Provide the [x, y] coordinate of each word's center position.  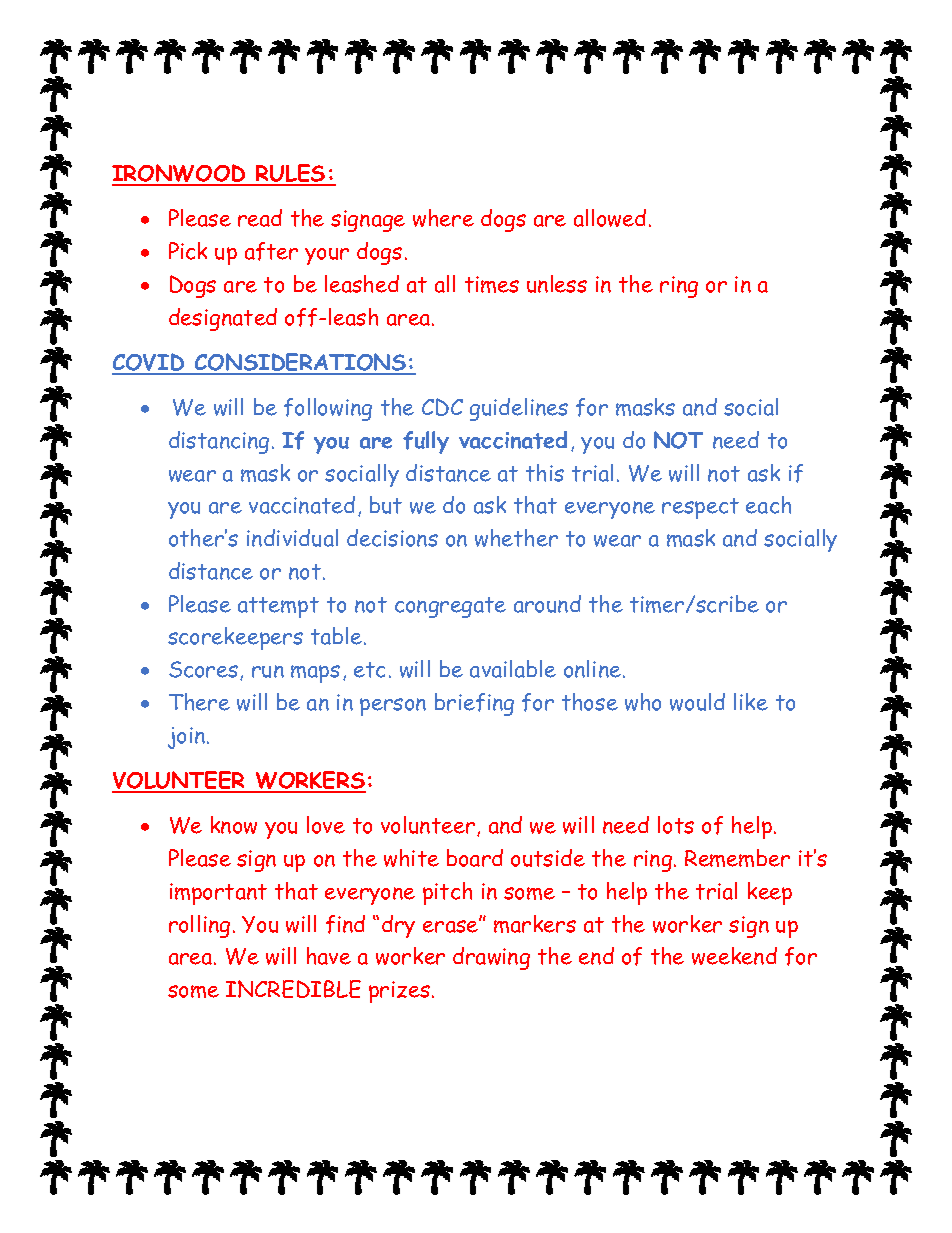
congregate [450, 607]
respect [700, 508]
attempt [278, 607]
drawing [491, 958]
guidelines [519, 409]
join [188, 738]
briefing [474, 704]
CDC [442, 407]
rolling [199, 926]
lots [676, 825]
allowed [610, 218]
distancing [219, 442]
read [260, 218]
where [443, 218]
